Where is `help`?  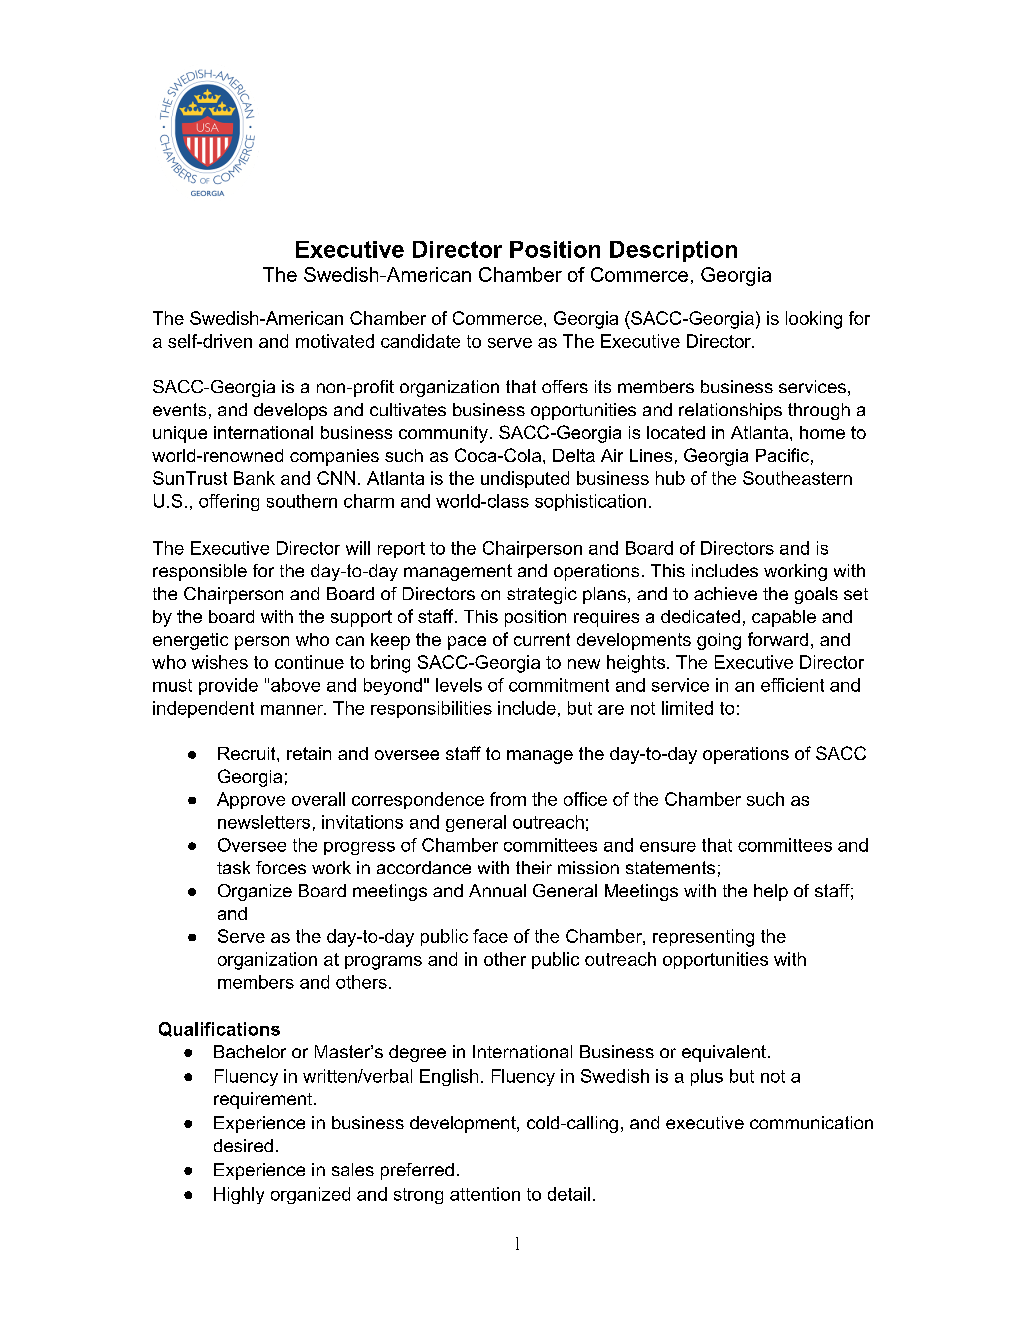
help is located at coordinates (771, 892).
